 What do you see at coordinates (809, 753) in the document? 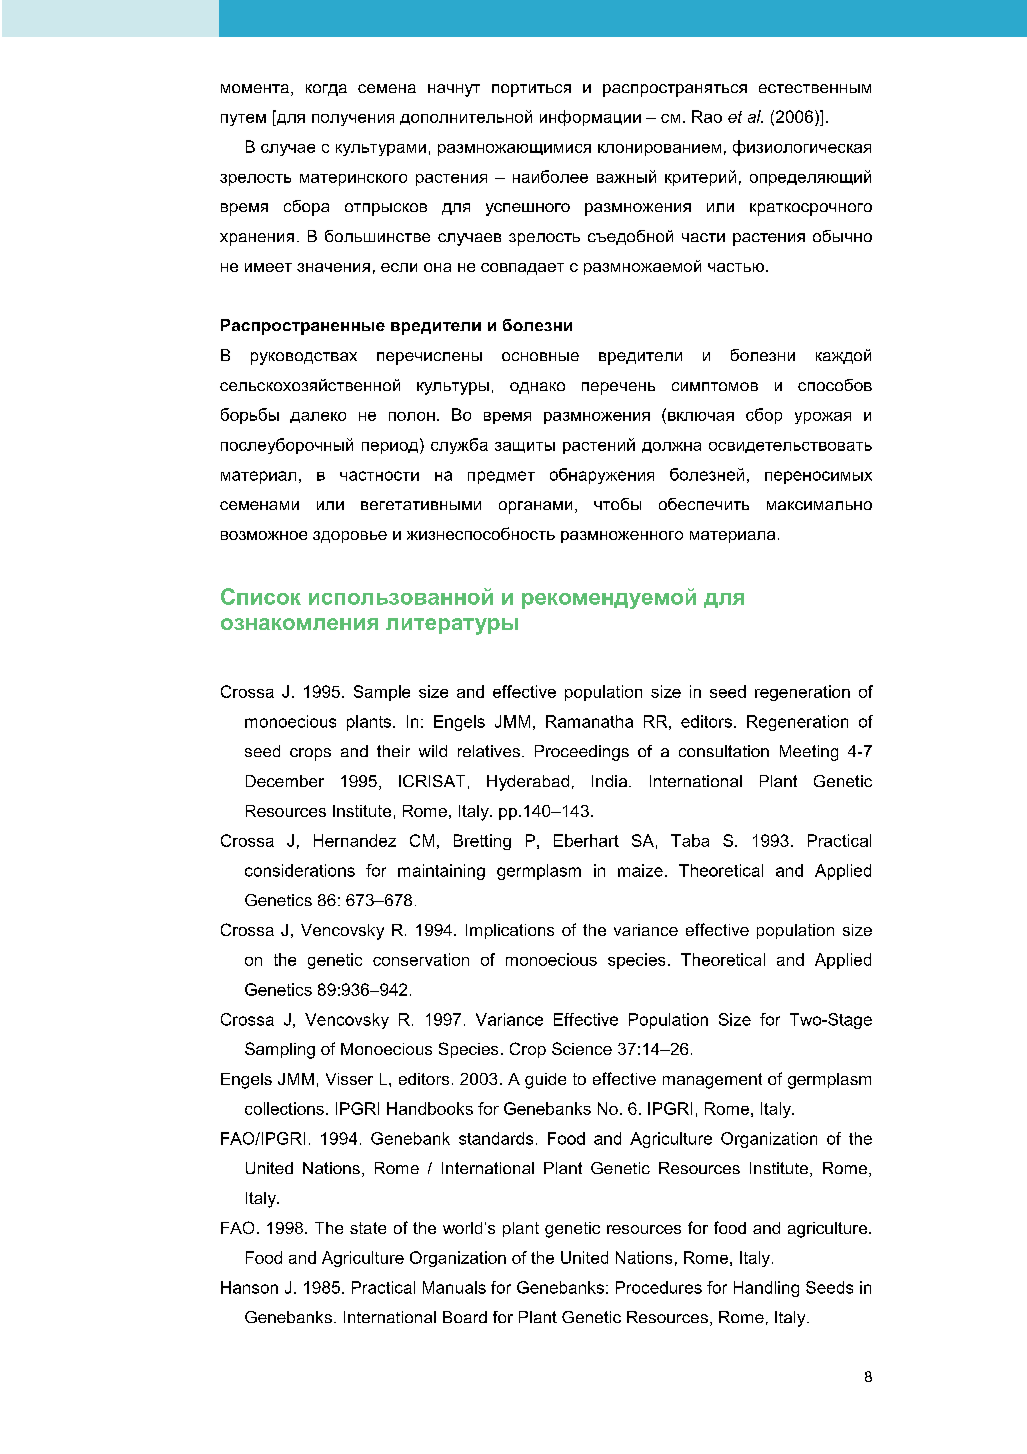
I see `Meeting` at bounding box center [809, 753].
